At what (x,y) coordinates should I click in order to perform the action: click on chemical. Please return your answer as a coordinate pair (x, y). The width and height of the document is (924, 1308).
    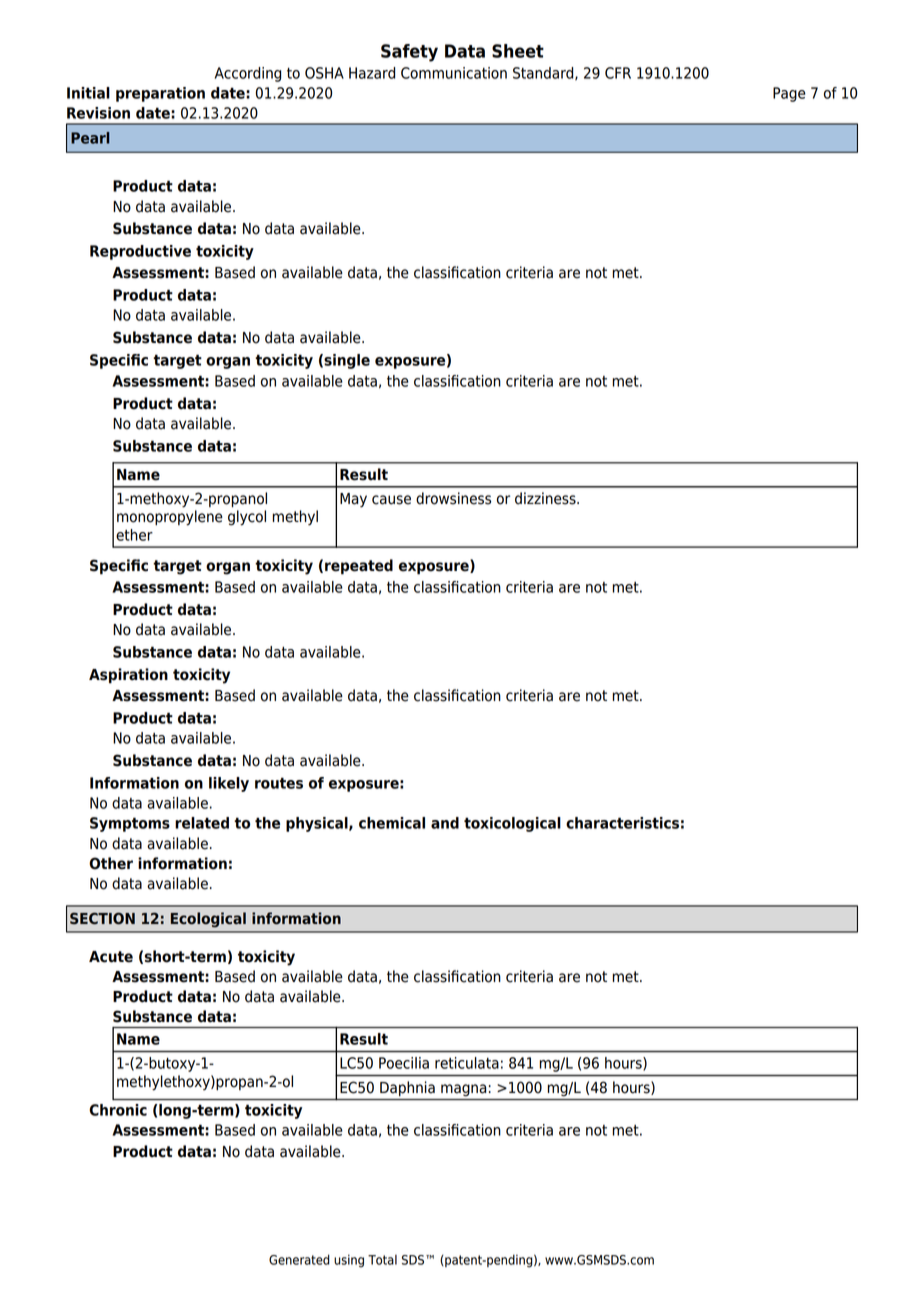
    Looking at the image, I should click on (392, 823).
